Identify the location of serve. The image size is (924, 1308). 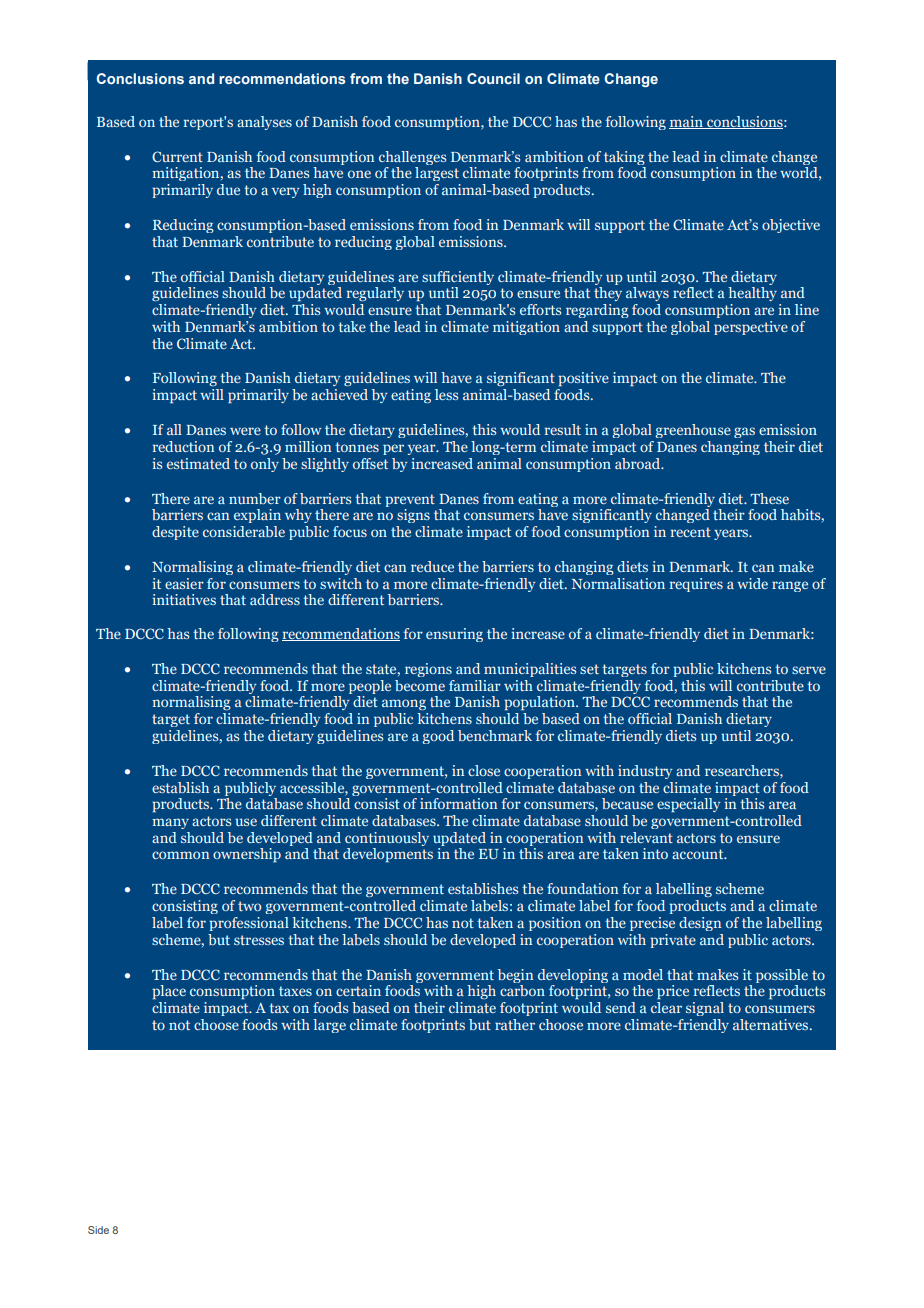
(809, 670).
